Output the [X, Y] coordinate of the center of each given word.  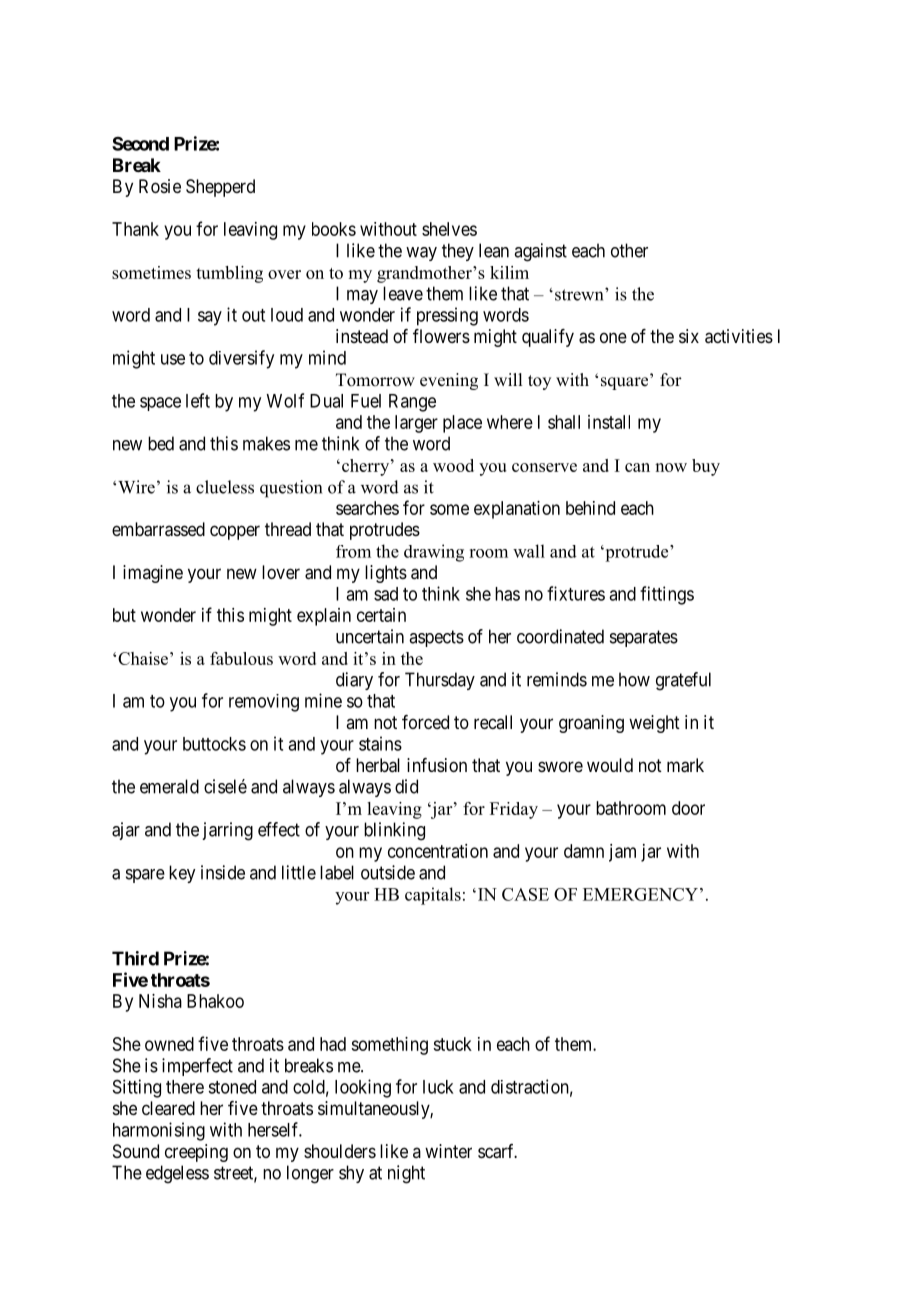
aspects [436, 638]
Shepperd [220, 188]
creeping [196, 1153]
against [540, 252]
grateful [683, 681]
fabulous [241, 658]
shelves [449, 229]
